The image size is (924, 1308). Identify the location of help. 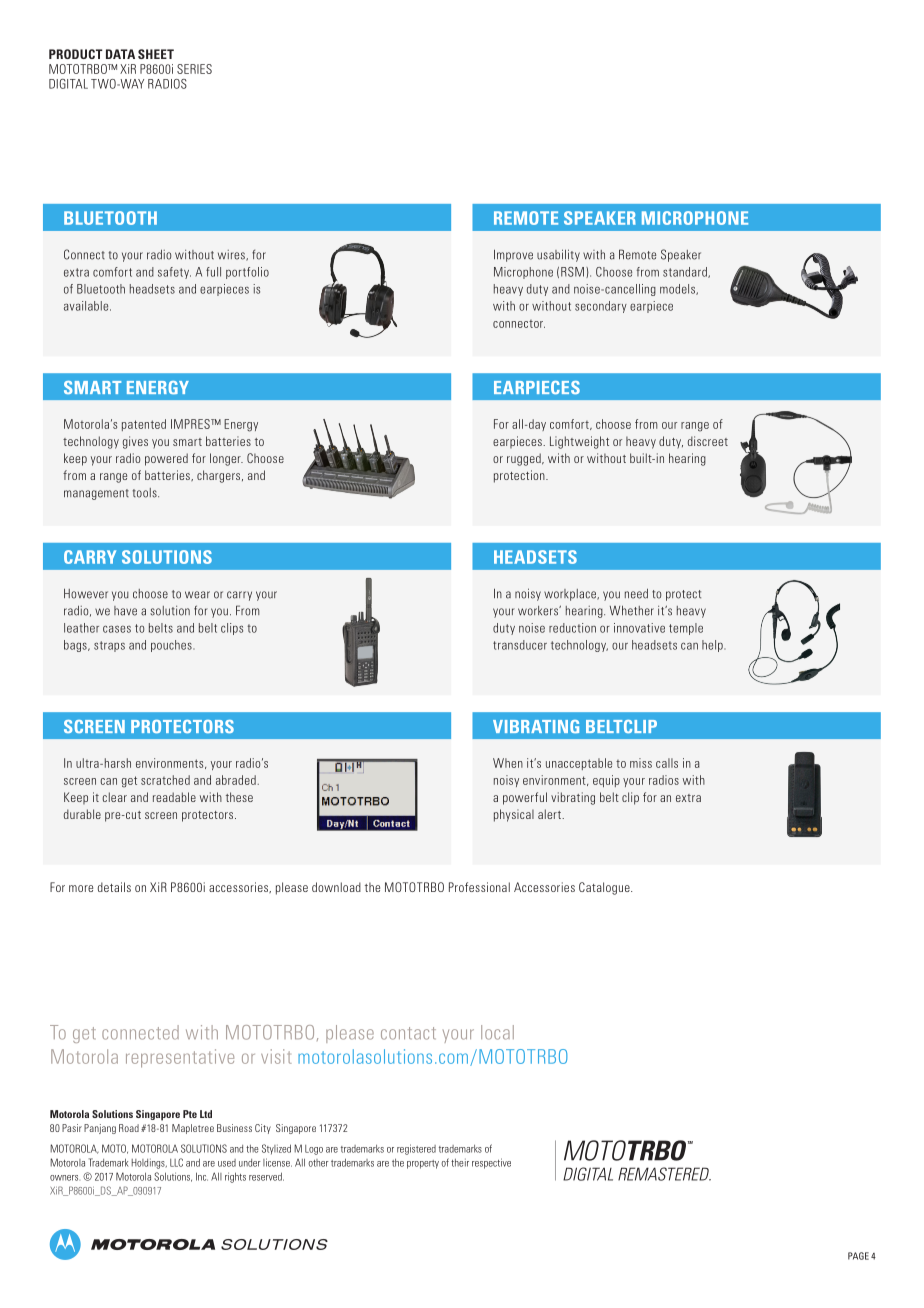
(713, 646).
